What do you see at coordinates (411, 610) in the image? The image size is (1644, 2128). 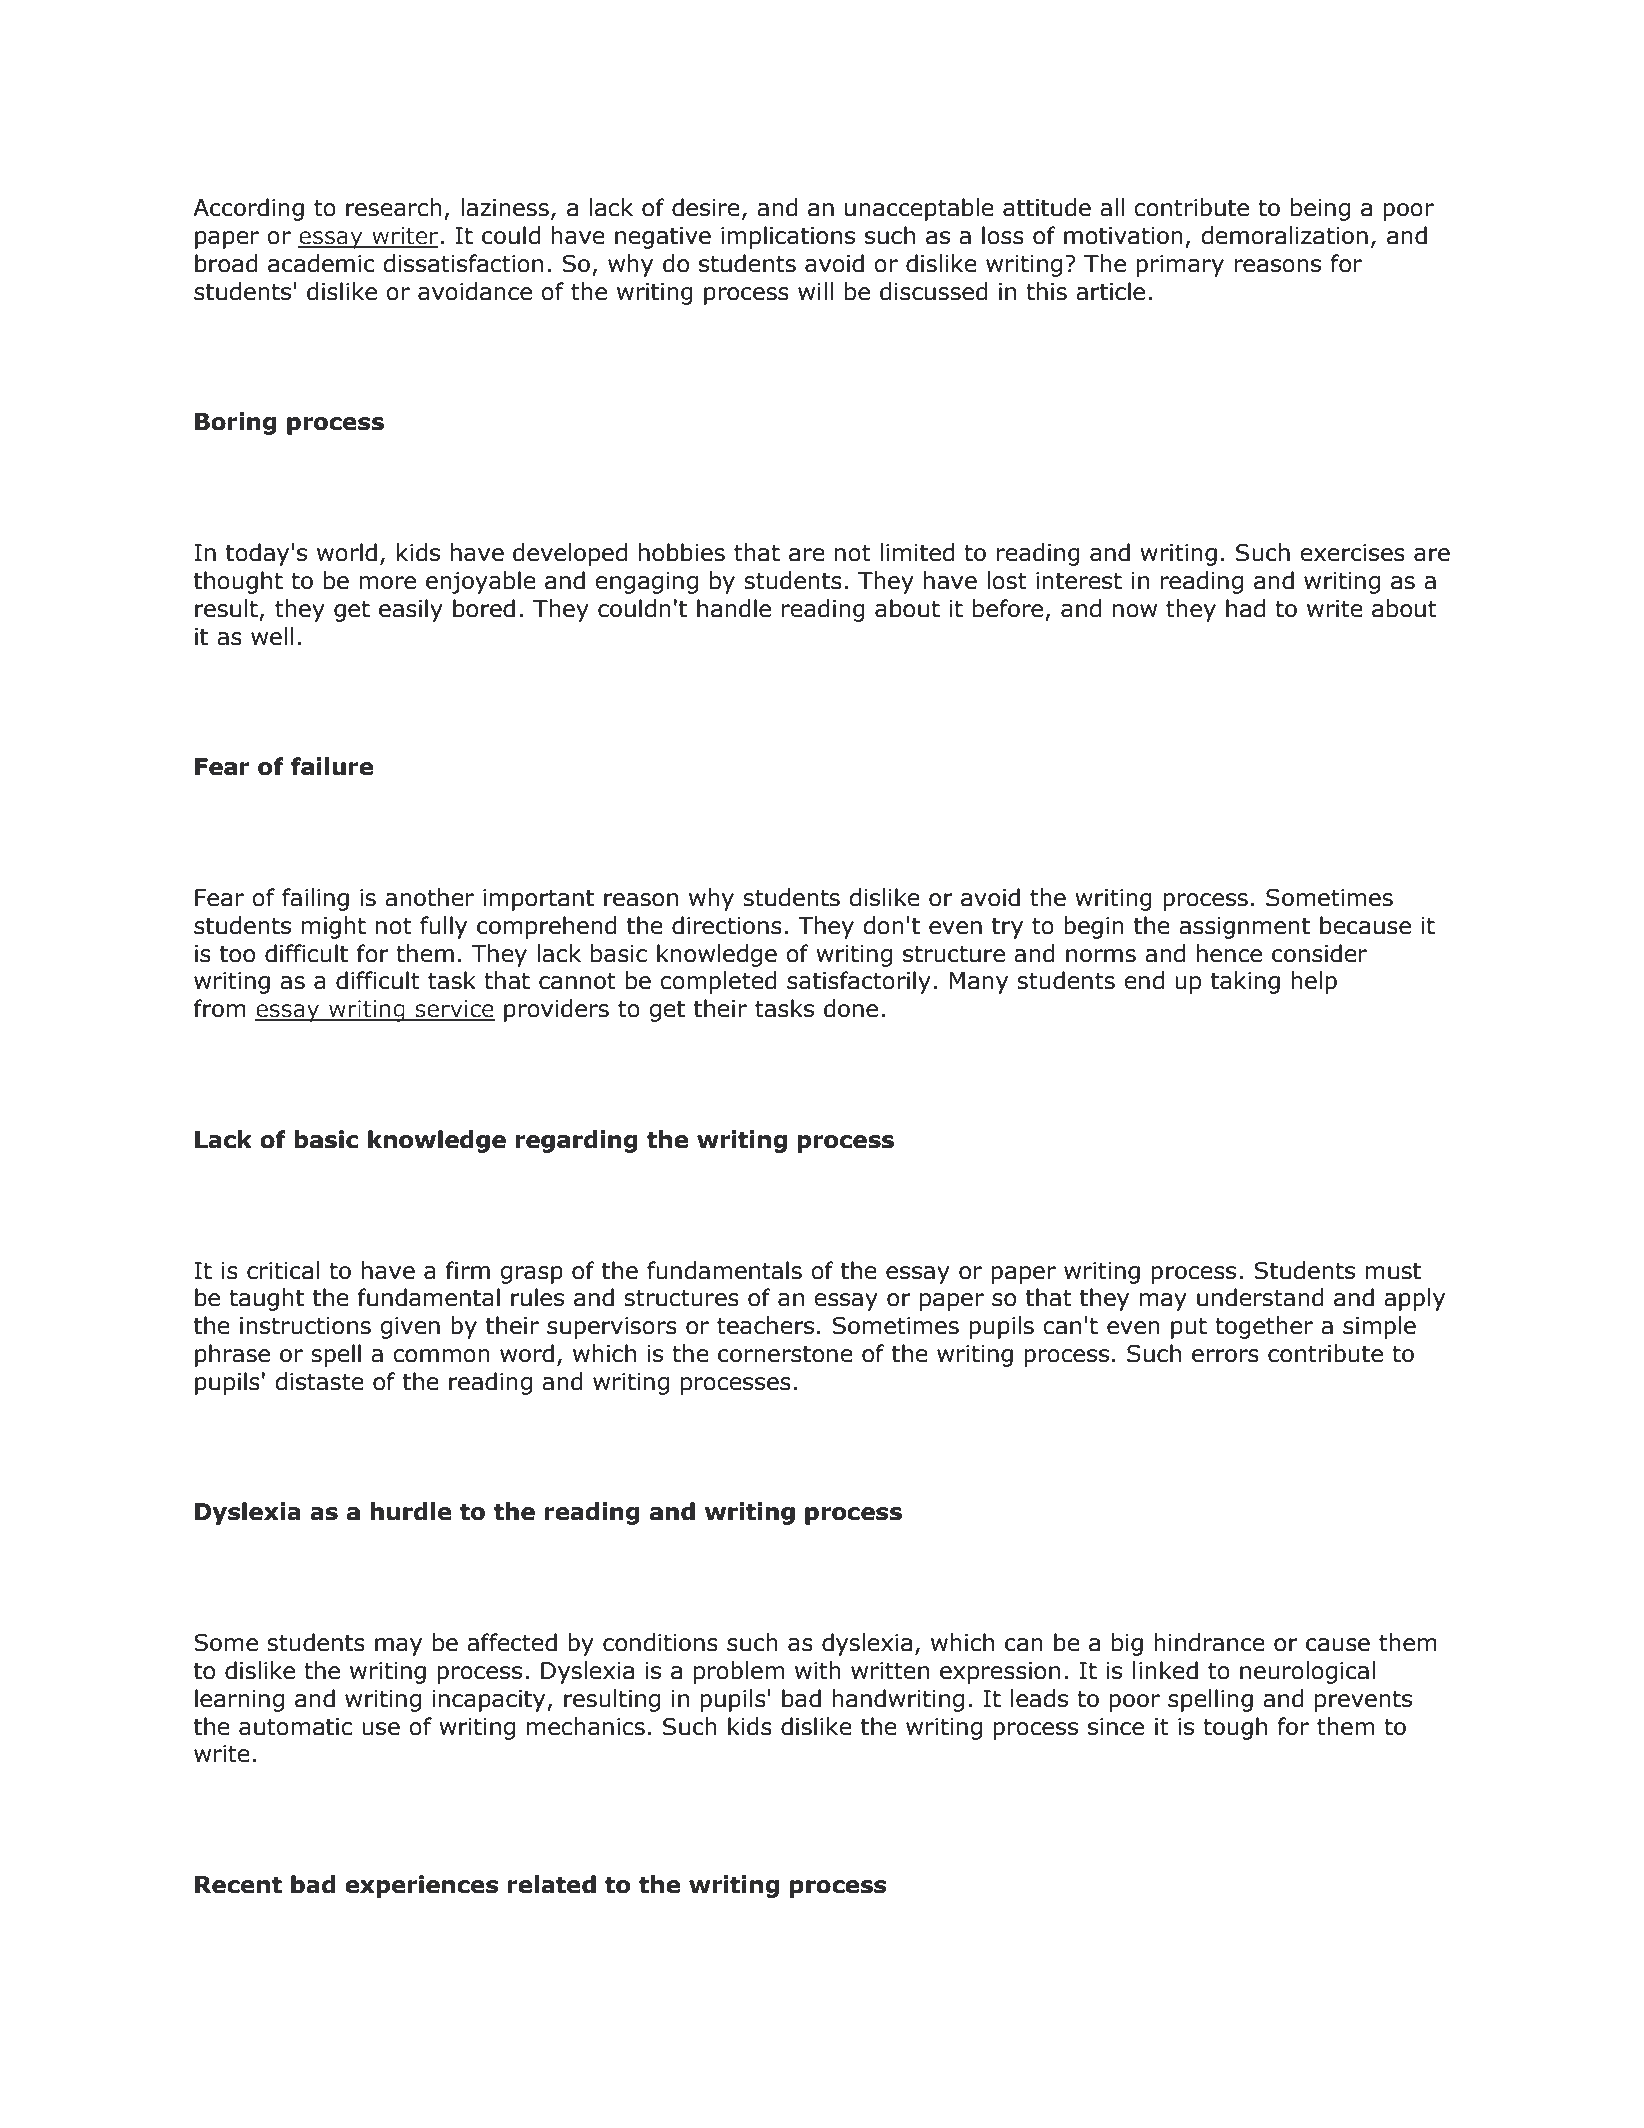 I see `easily` at bounding box center [411, 610].
